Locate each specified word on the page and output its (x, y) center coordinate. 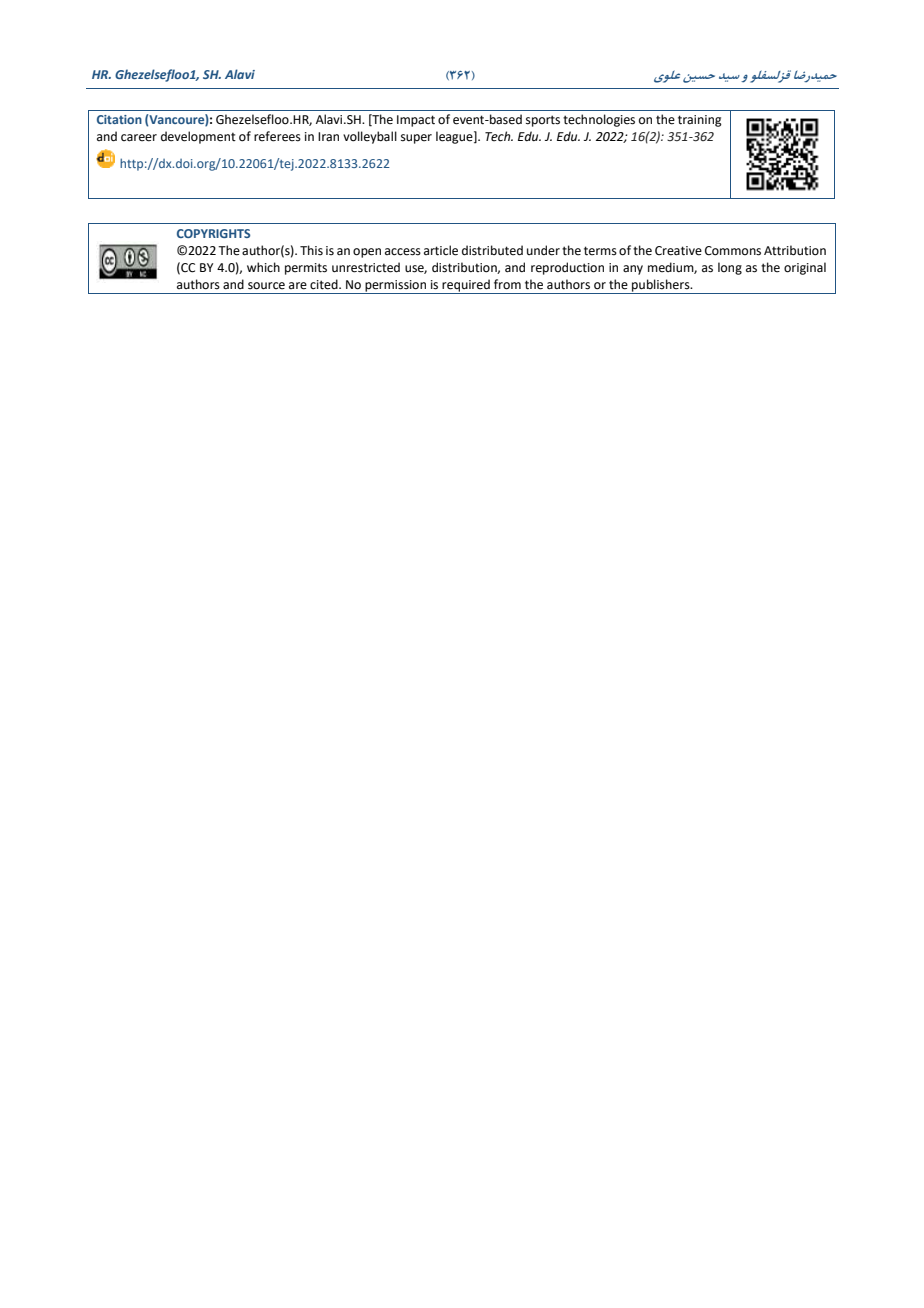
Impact (416, 121)
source (266, 286)
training (700, 121)
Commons (733, 251)
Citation (119, 119)
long (730, 268)
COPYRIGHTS (213, 233)
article (441, 250)
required (466, 286)
